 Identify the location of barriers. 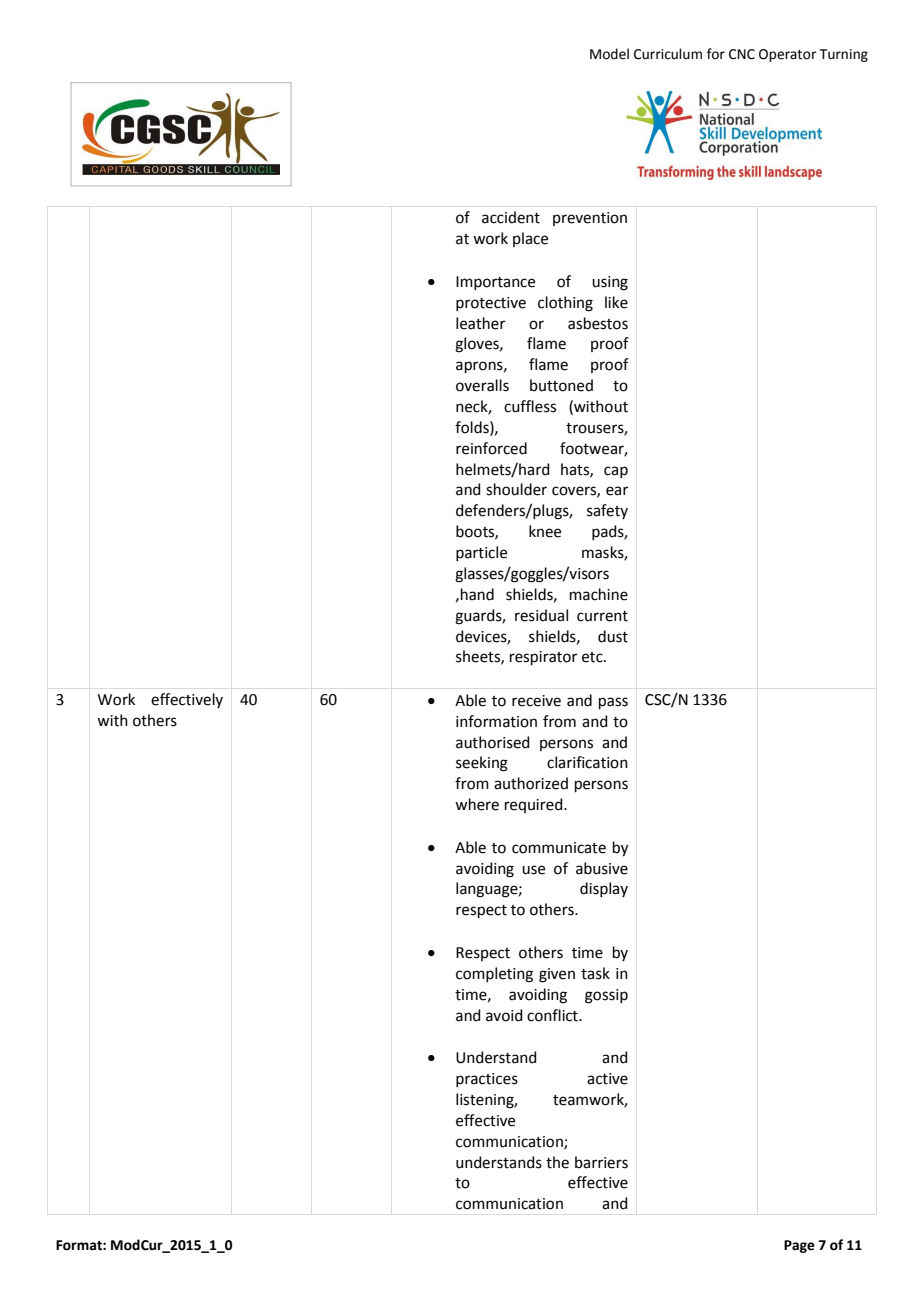
(601, 1162).
